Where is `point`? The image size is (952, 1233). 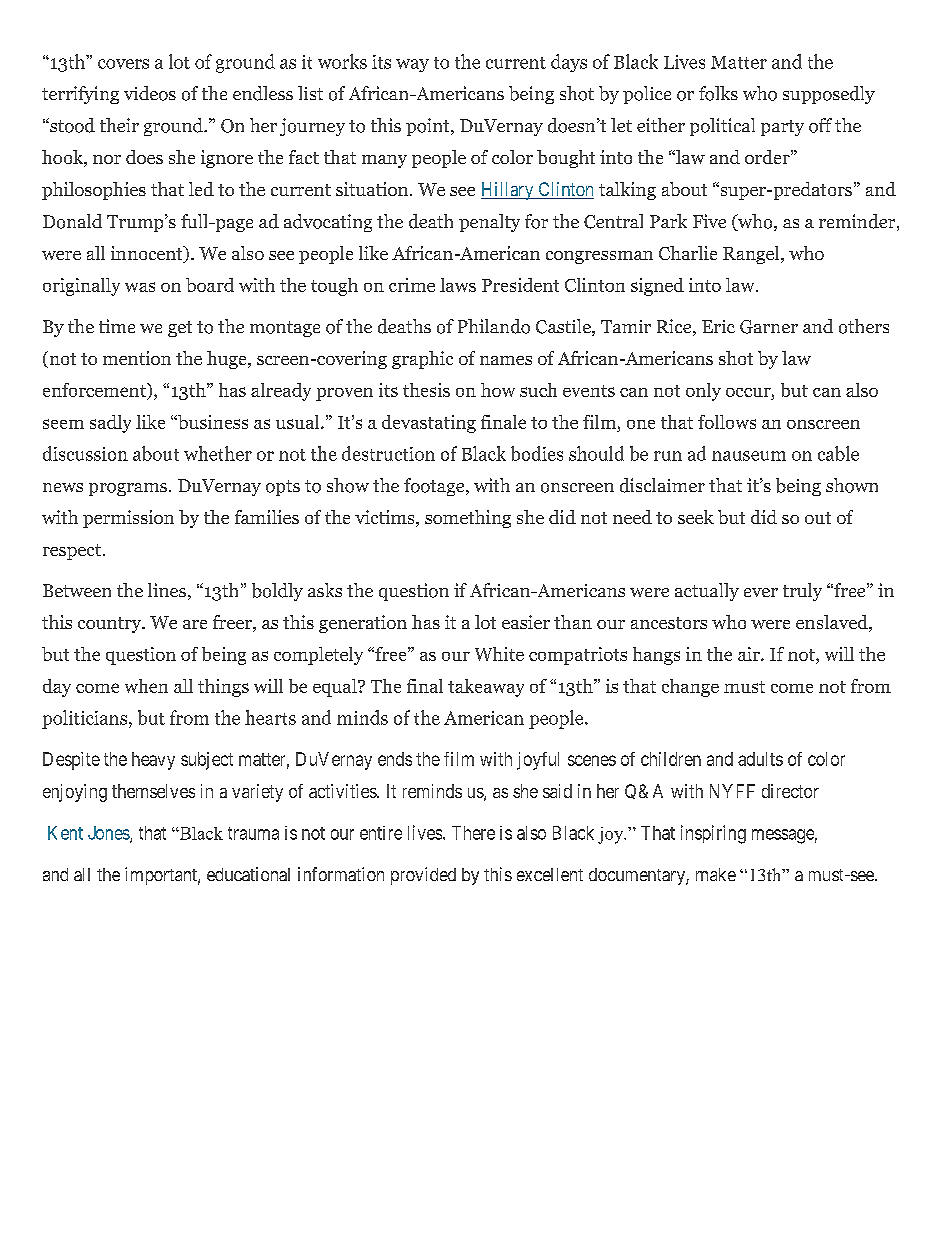 point is located at coordinates (429, 127).
